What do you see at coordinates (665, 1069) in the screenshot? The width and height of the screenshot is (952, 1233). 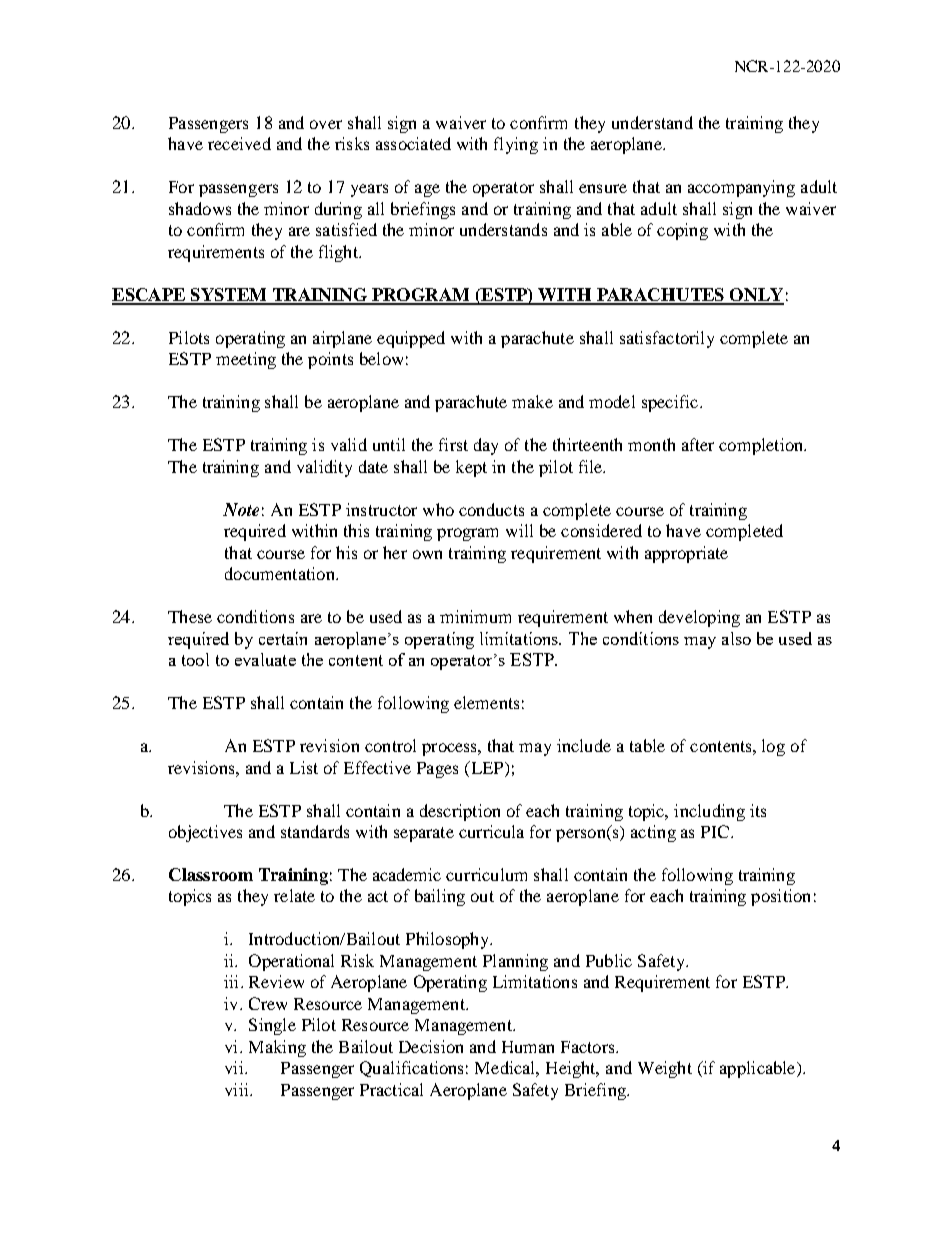 I see `Weight` at bounding box center [665, 1069].
